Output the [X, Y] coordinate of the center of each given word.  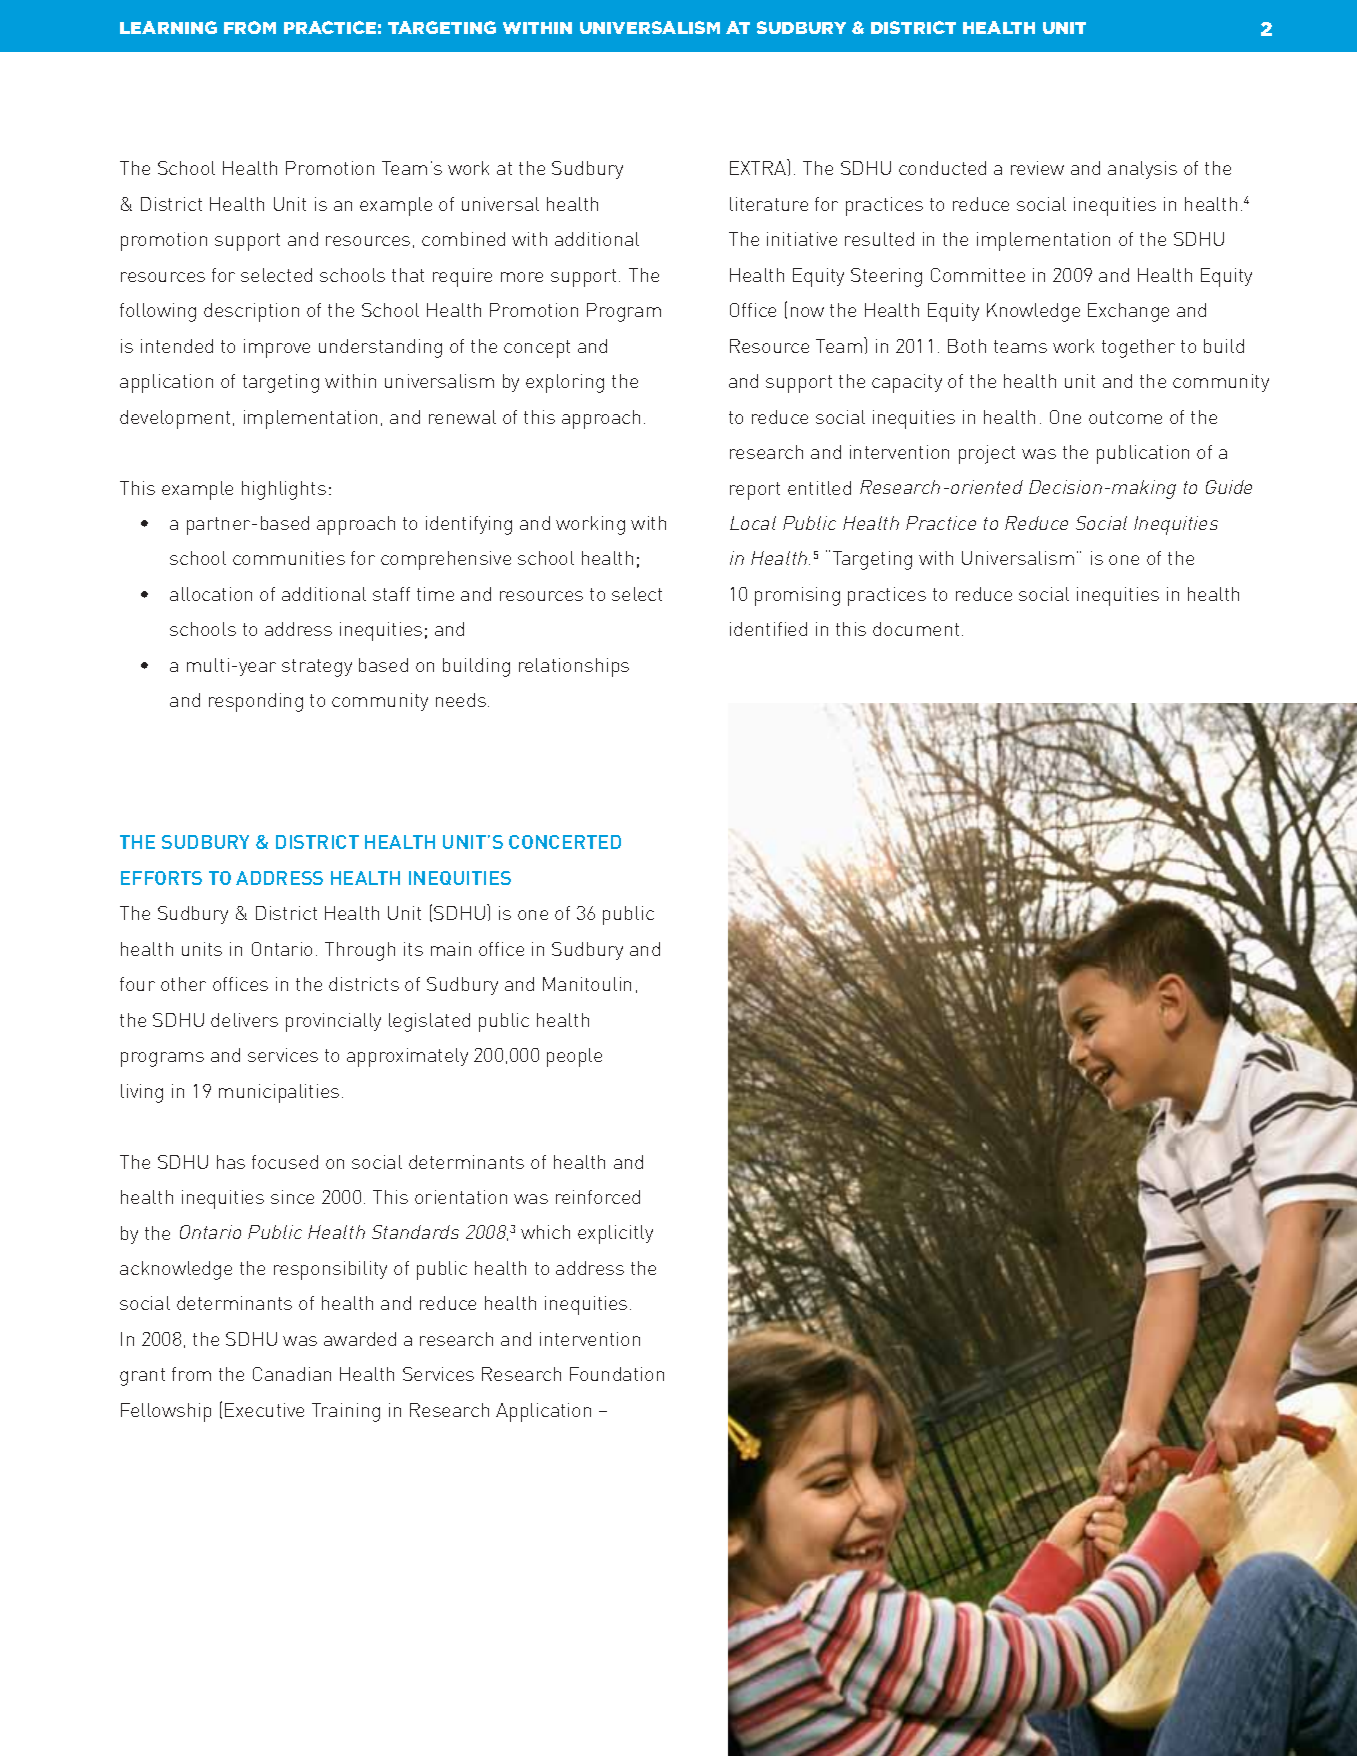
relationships [574, 667]
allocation [211, 594]
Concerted [565, 842]
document [916, 629]
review [1037, 168]
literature [769, 204]
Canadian [292, 1374]
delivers [244, 1020]
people [574, 1057]
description [251, 312]
